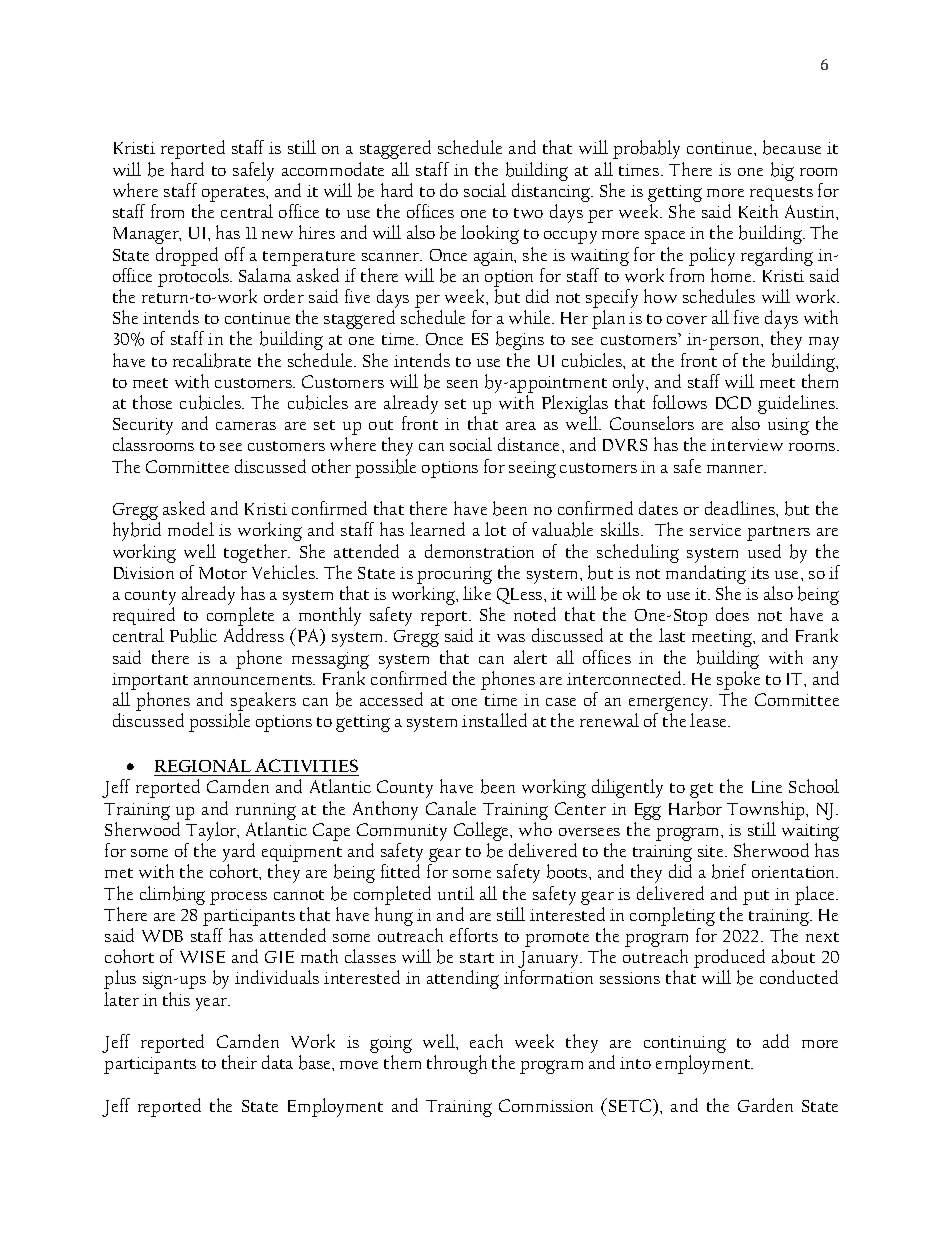  What do you see at coordinates (511, 638) in the image?
I see `was` at bounding box center [511, 638].
